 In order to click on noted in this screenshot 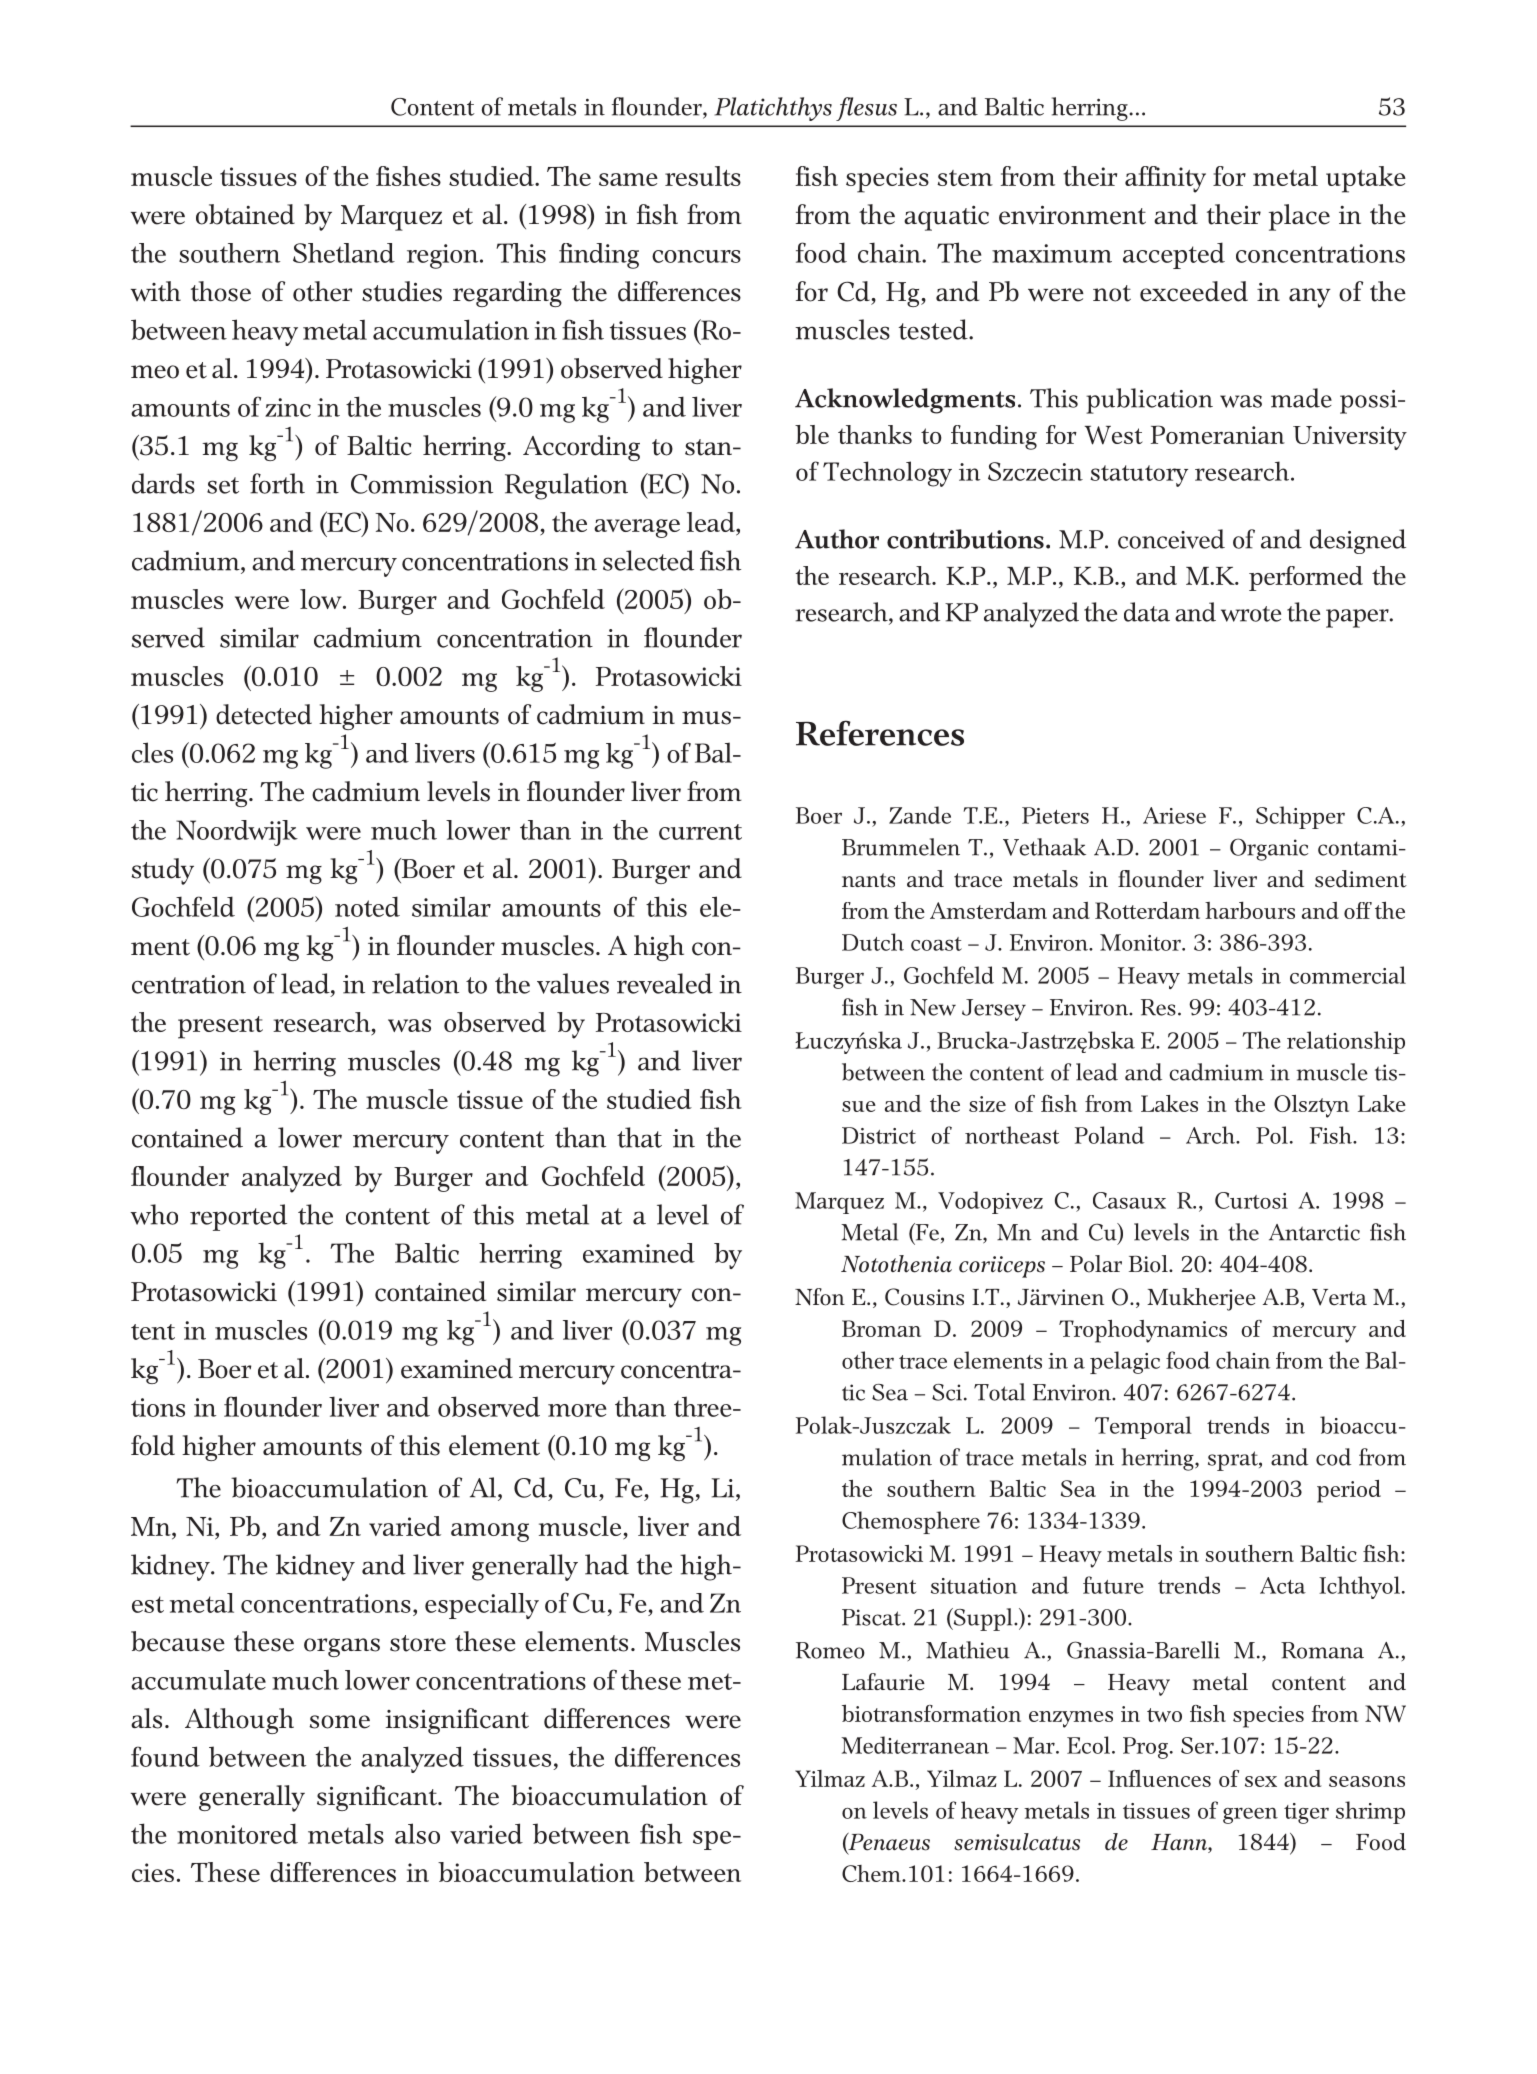, I will do `click(367, 906)`.
